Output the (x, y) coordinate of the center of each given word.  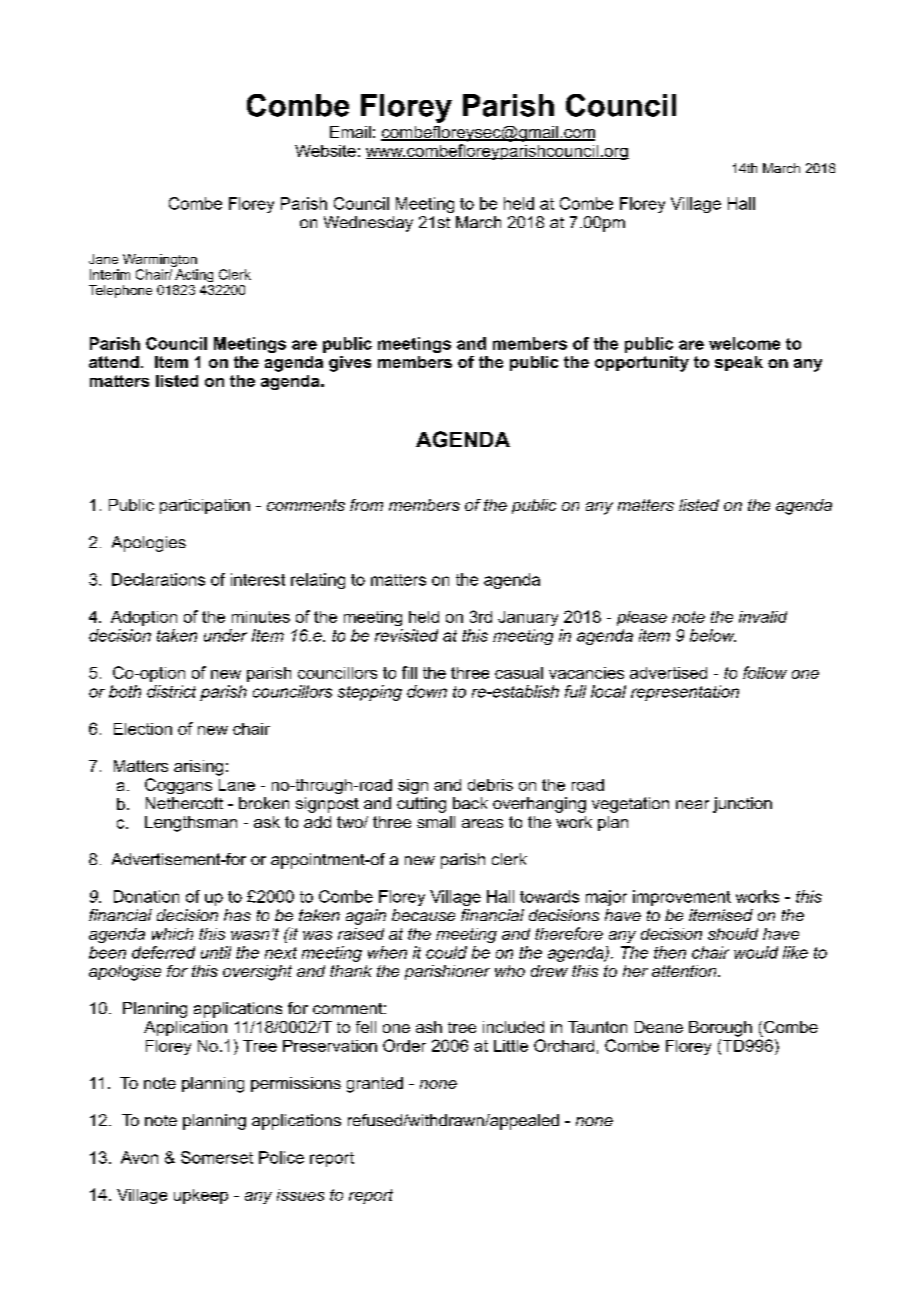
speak (739, 363)
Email (350, 132)
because (423, 915)
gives (350, 364)
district (171, 691)
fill (409, 672)
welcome (744, 343)
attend (114, 362)
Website (325, 151)
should (733, 934)
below (713, 635)
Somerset (217, 1157)
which (172, 934)
